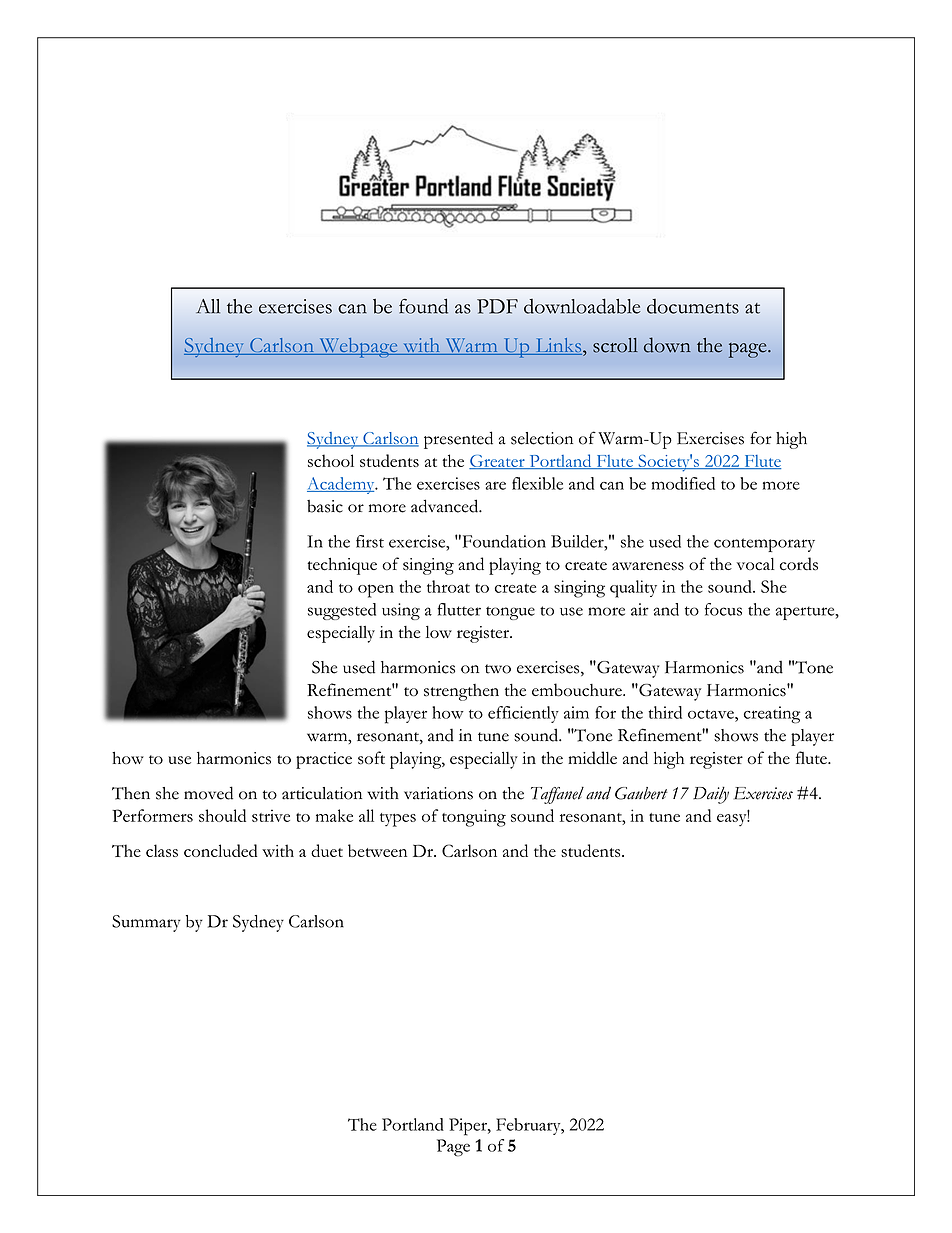 The width and height of the screenshot is (952, 1233). Describe the element at coordinates (558, 346) in the screenshot. I see `Links` at that location.
